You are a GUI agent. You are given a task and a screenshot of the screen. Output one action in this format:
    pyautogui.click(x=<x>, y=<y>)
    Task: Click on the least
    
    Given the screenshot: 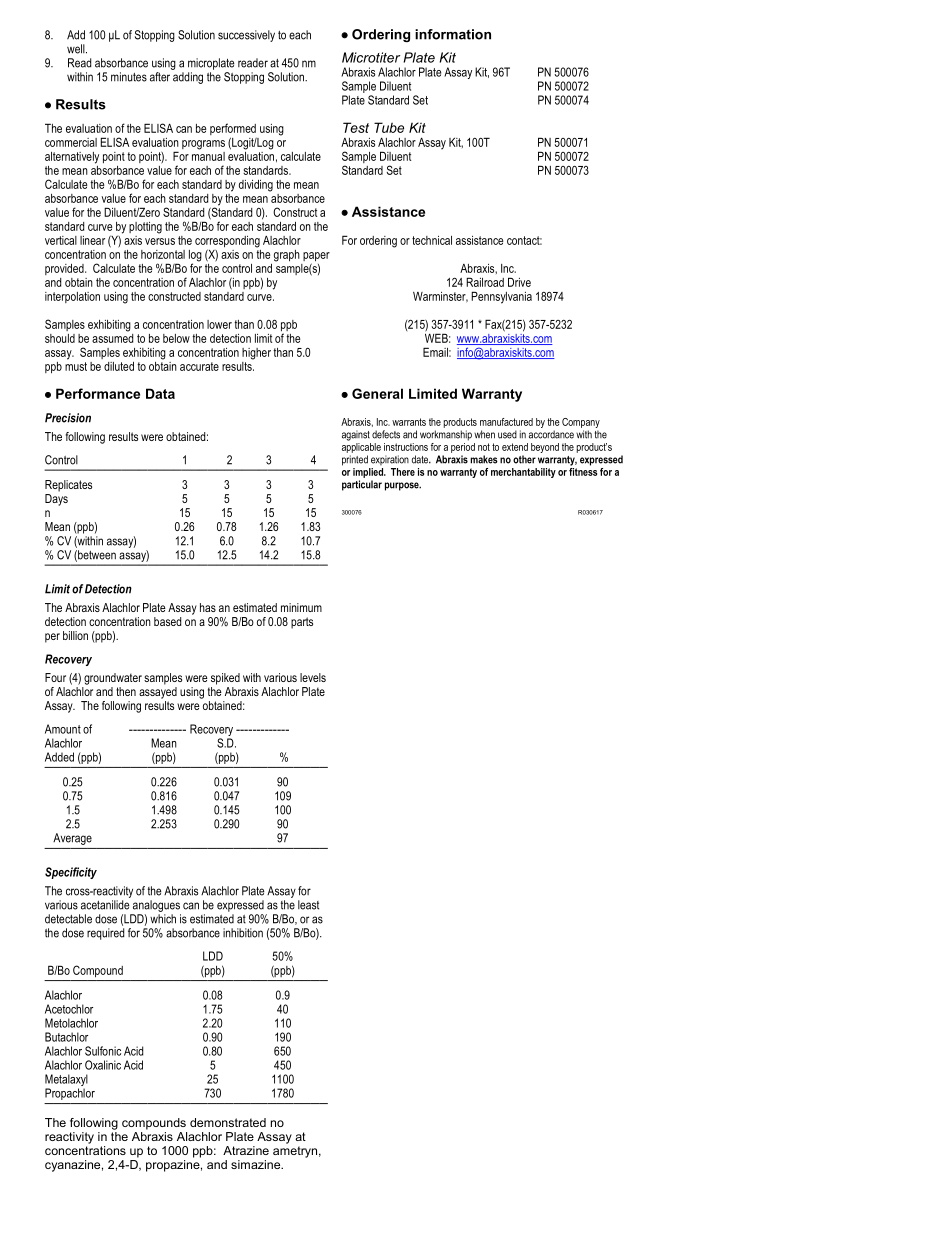 What is the action you would take?
    pyautogui.click(x=308, y=905)
